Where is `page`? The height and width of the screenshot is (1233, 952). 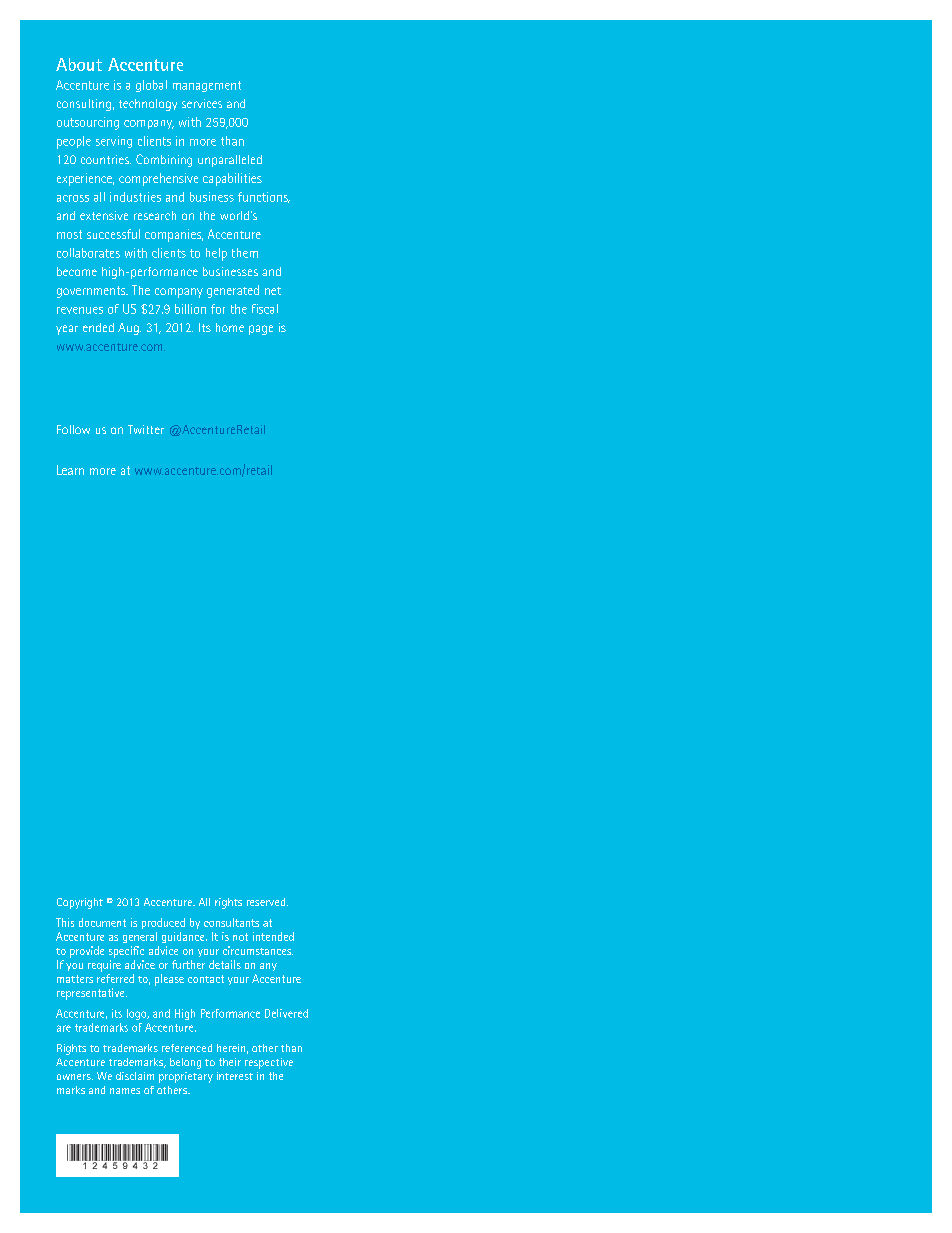
page is located at coordinates (261, 330).
